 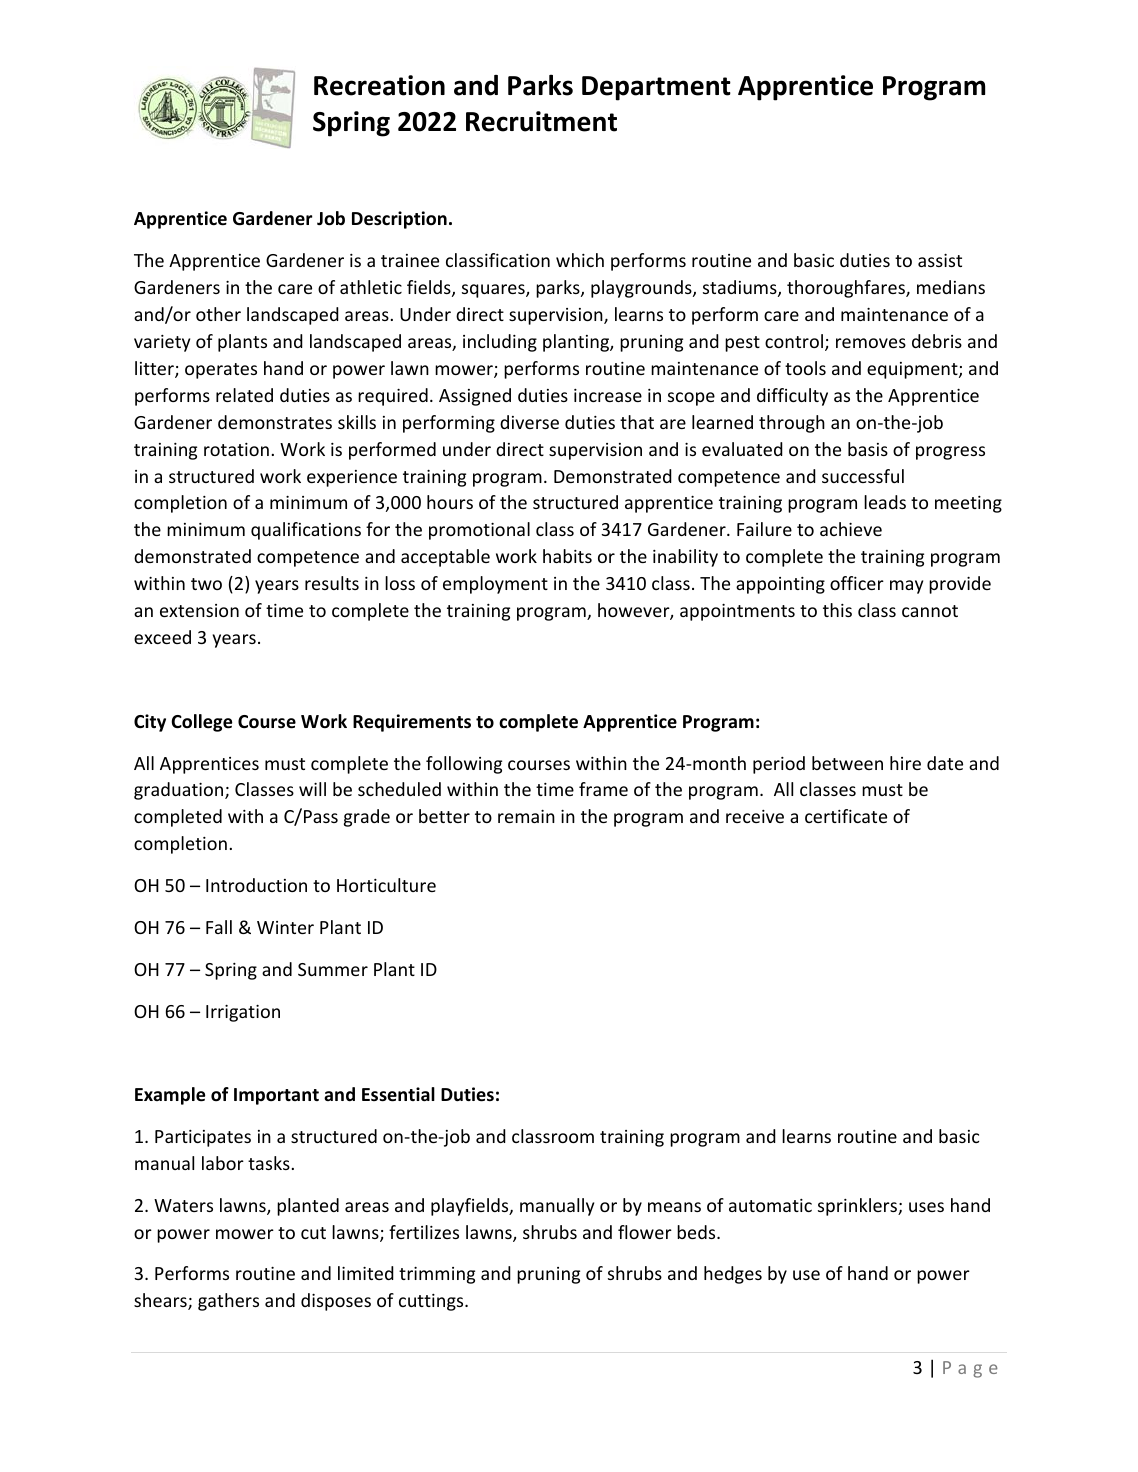 What do you see at coordinates (379, 85) in the screenshot?
I see `Recreation` at bounding box center [379, 85].
